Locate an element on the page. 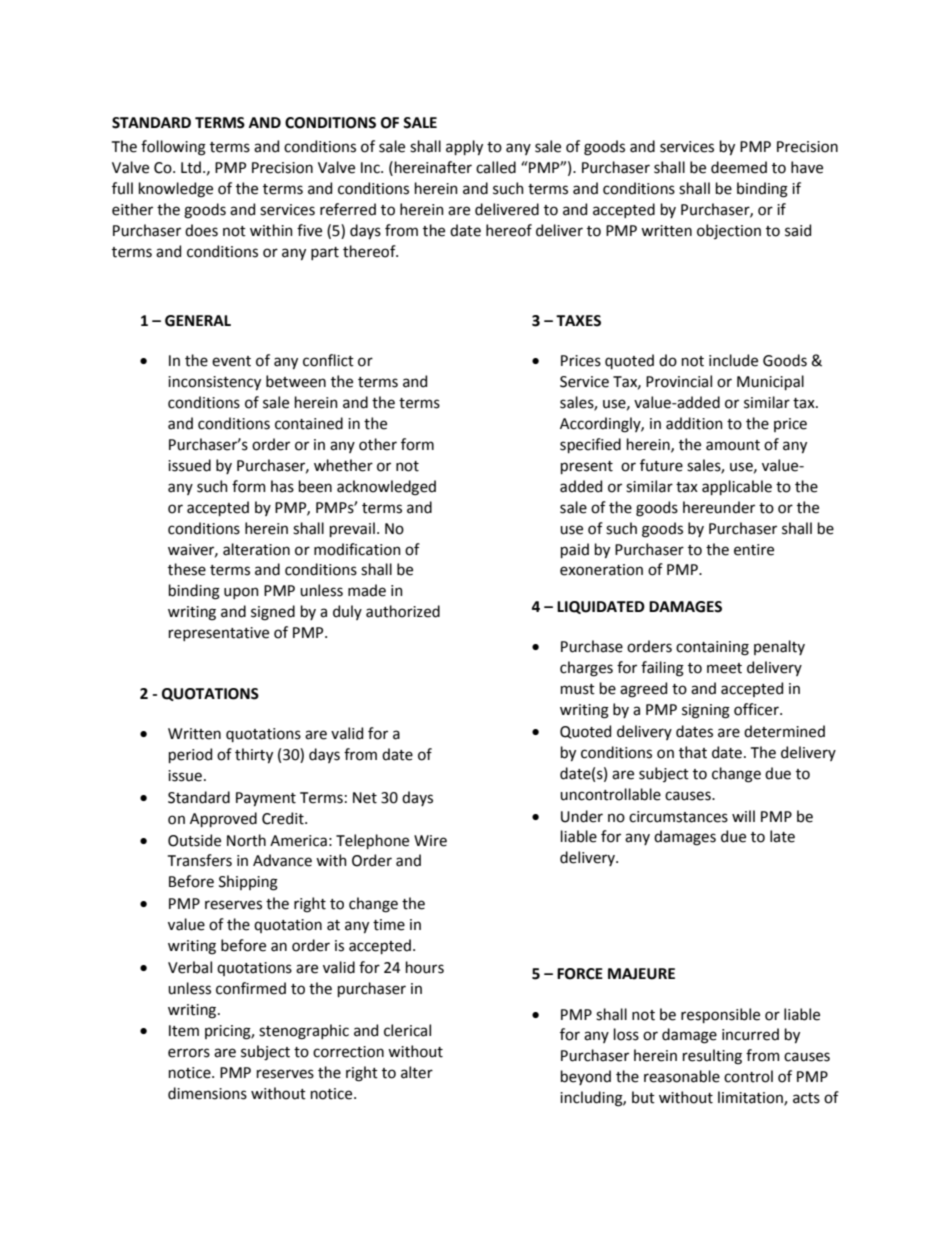  deemed is located at coordinates (739, 167).
